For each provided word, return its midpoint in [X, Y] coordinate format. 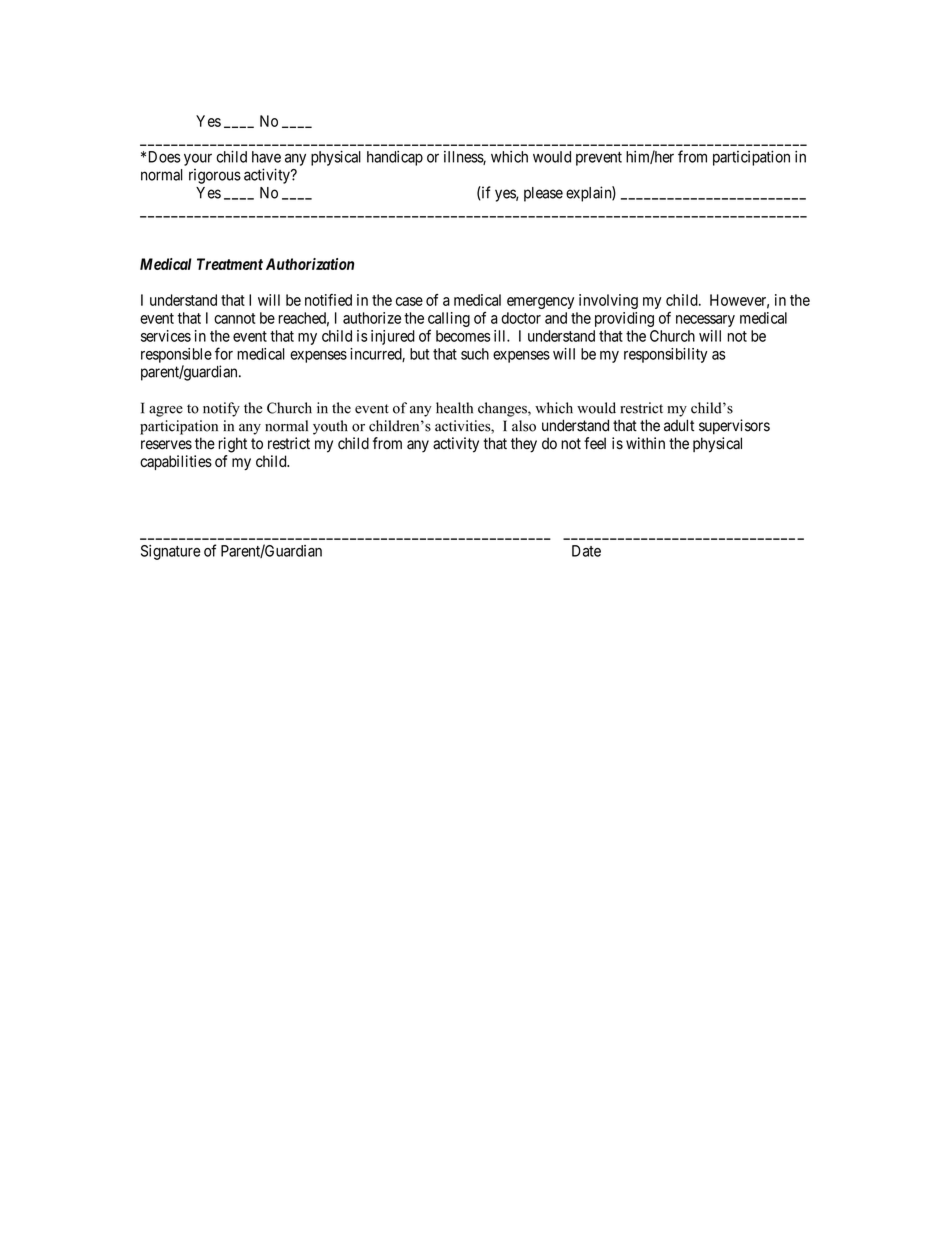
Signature [170, 552]
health [454, 408]
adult [679, 425]
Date [586, 551]
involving [608, 301]
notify [221, 409]
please [543, 194]
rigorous [215, 176]
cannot [235, 318]
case [409, 301]
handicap [395, 158]
